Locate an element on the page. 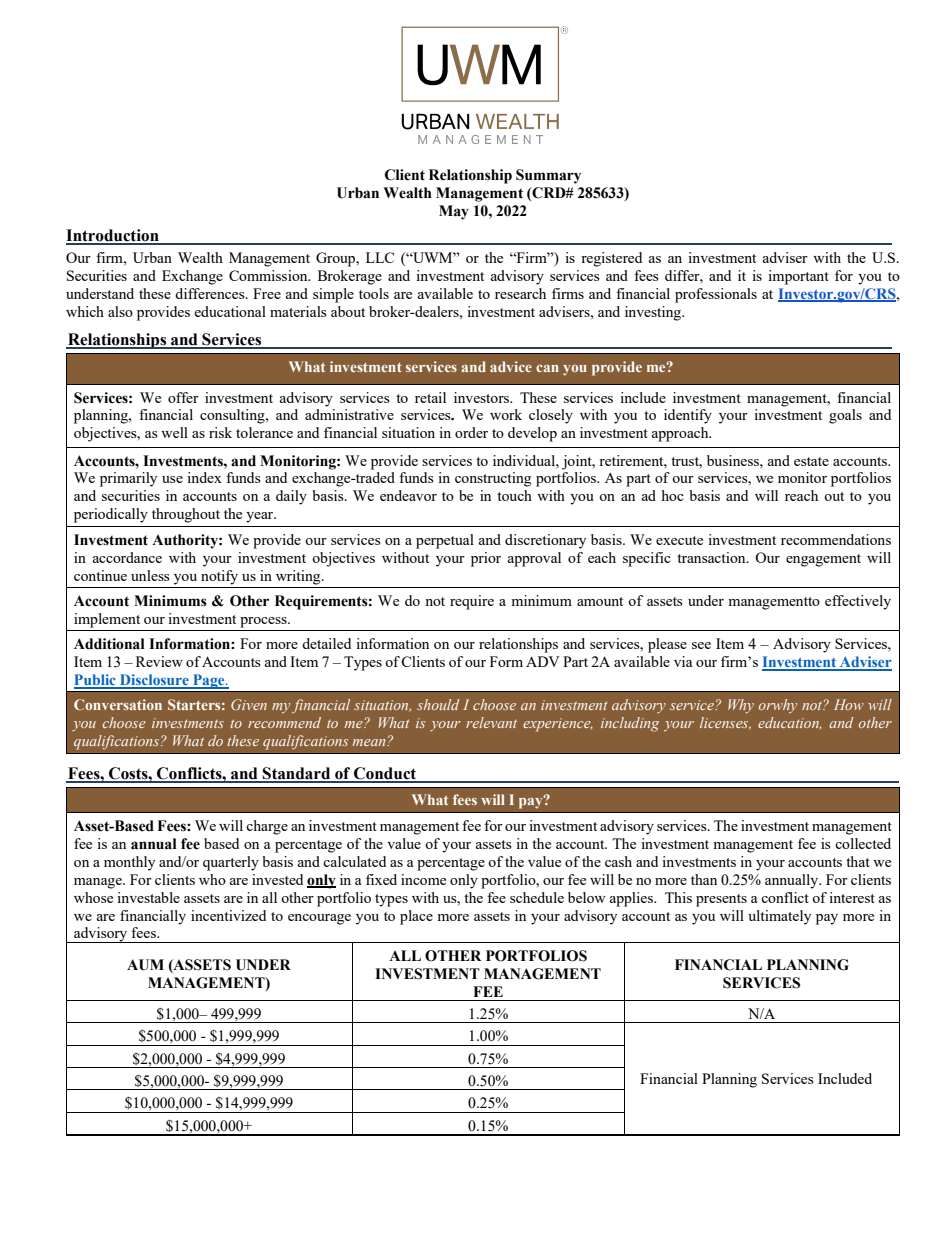 The height and width of the image is (1233, 952). Introduction is located at coordinates (113, 236).
